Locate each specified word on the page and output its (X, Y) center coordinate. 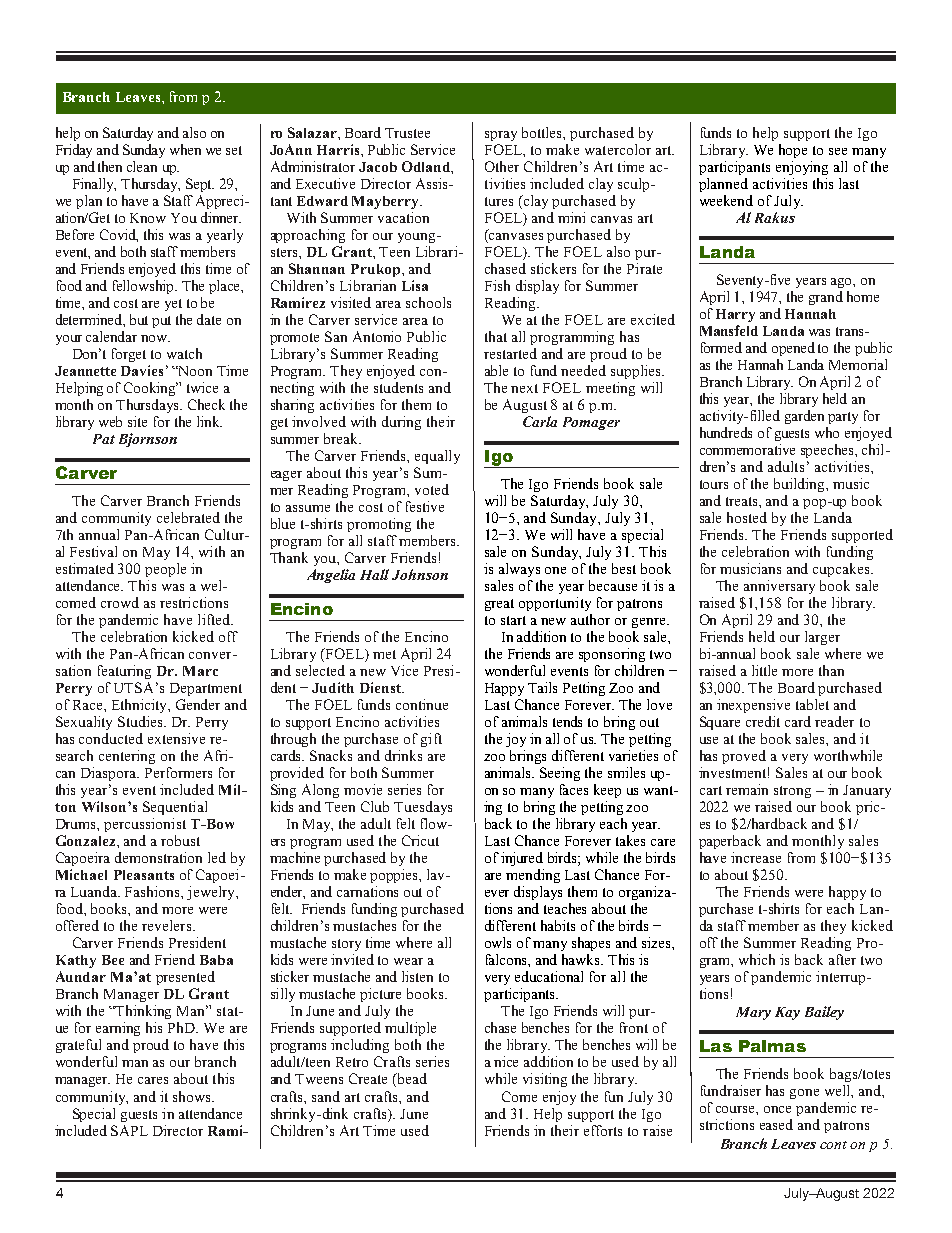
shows (193, 1096)
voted (432, 489)
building (800, 485)
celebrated (188, 517)
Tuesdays (423, 808)
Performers (178, 772)
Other (502, 166)
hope (793, 151)
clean (142, 166)
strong (792, 792)
